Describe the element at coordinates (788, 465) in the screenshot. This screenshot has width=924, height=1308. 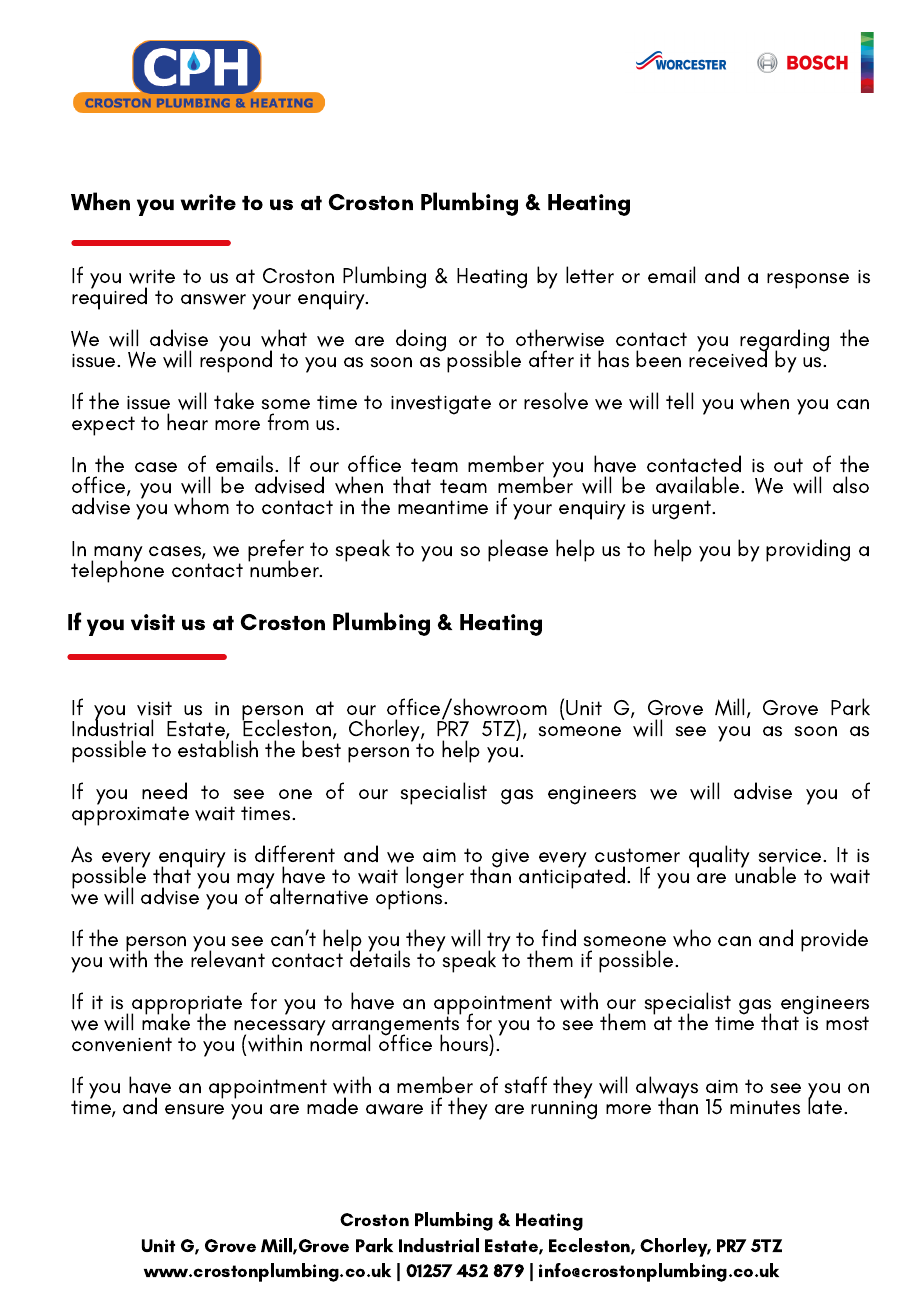
I see `out` at that location.
